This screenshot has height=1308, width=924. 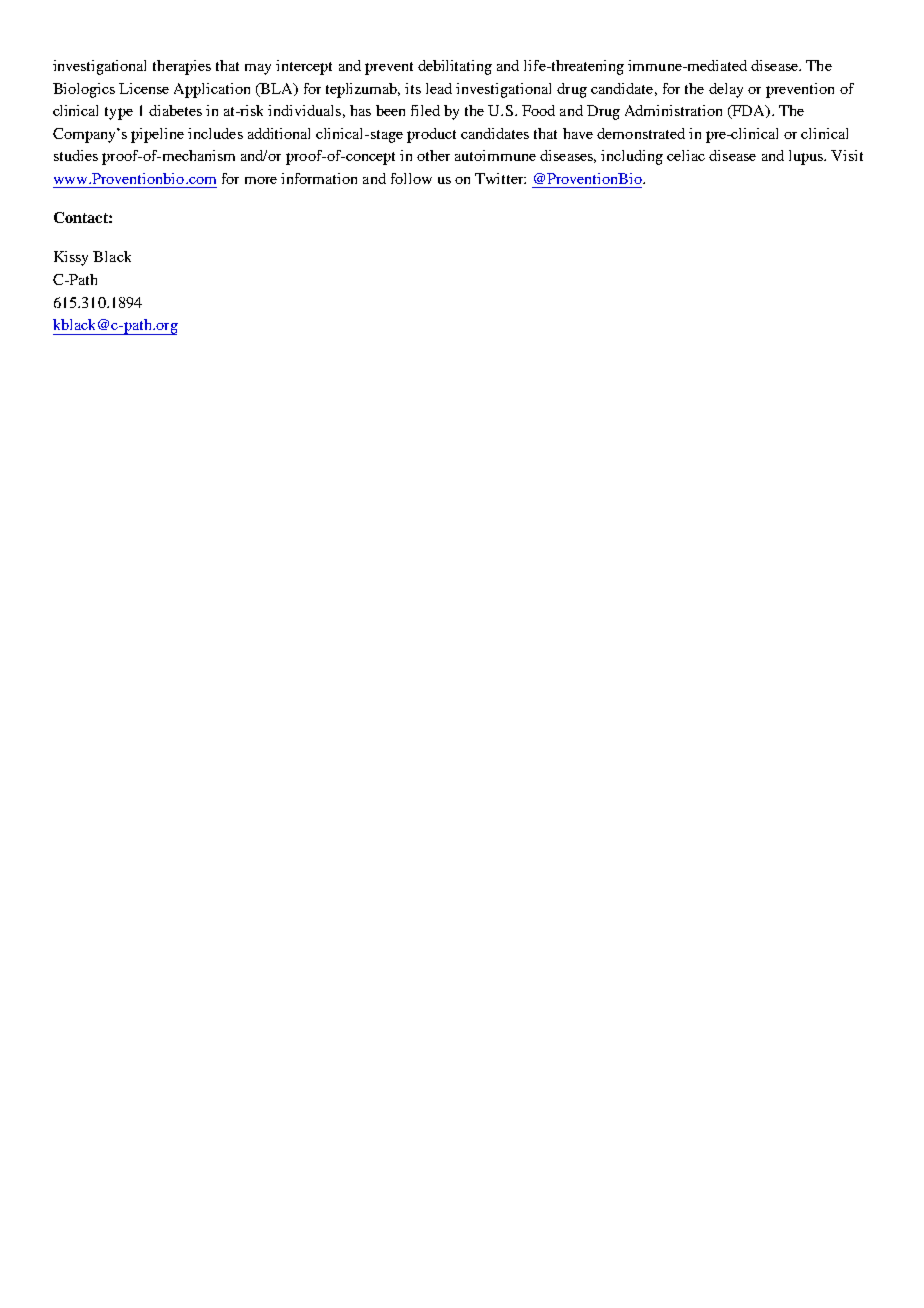 What do you see at coordinates (749, 112) in the screenshot?
I see `FDA` at bounding box center [749, 112].
